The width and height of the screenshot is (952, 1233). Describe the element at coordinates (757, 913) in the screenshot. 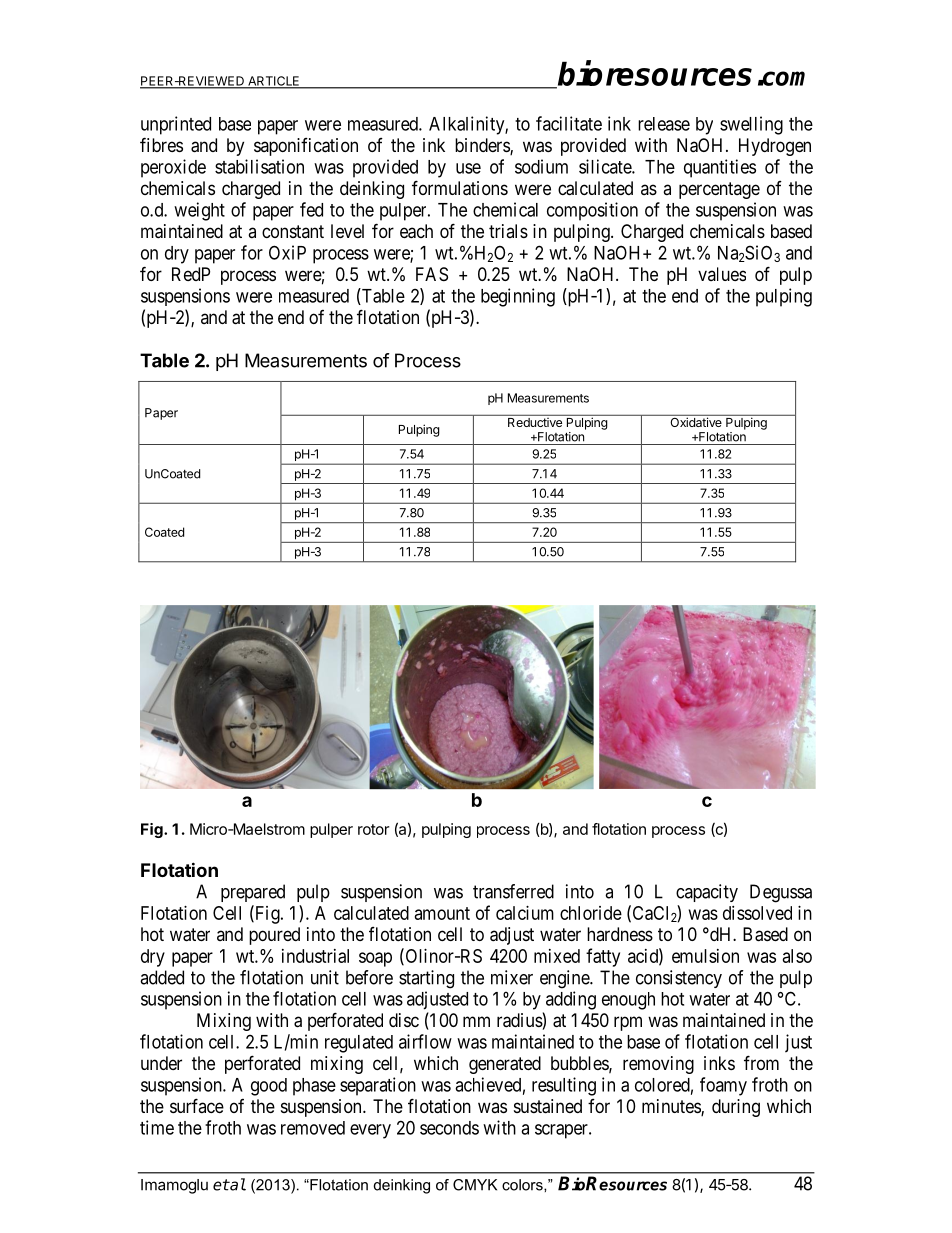

I see `dissolved` at that location.
